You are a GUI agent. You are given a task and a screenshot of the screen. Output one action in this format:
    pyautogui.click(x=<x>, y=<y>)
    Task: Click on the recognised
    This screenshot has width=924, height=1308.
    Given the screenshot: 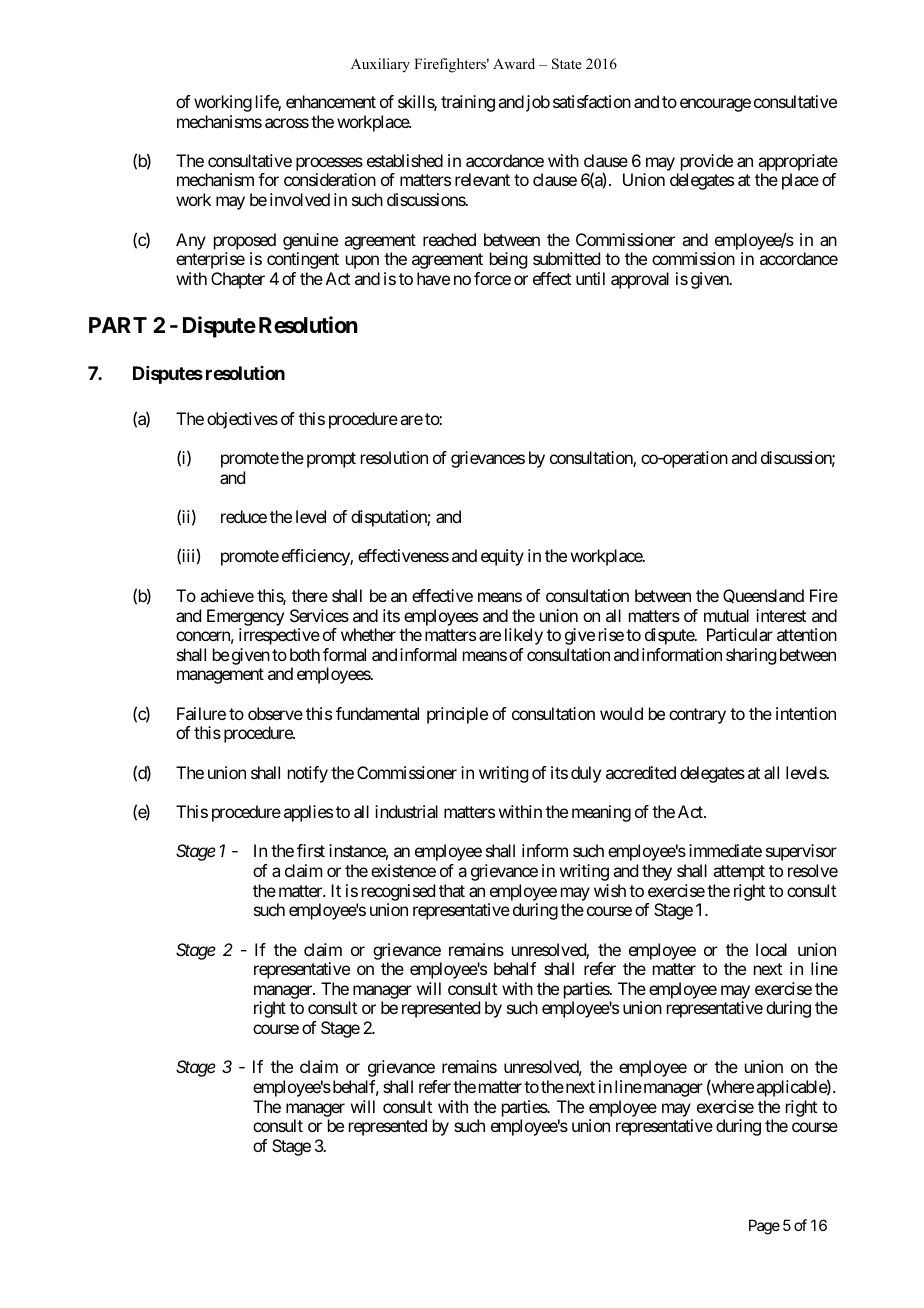 What is the action you would take?
    pyautogui.click(x=398, y=892)
